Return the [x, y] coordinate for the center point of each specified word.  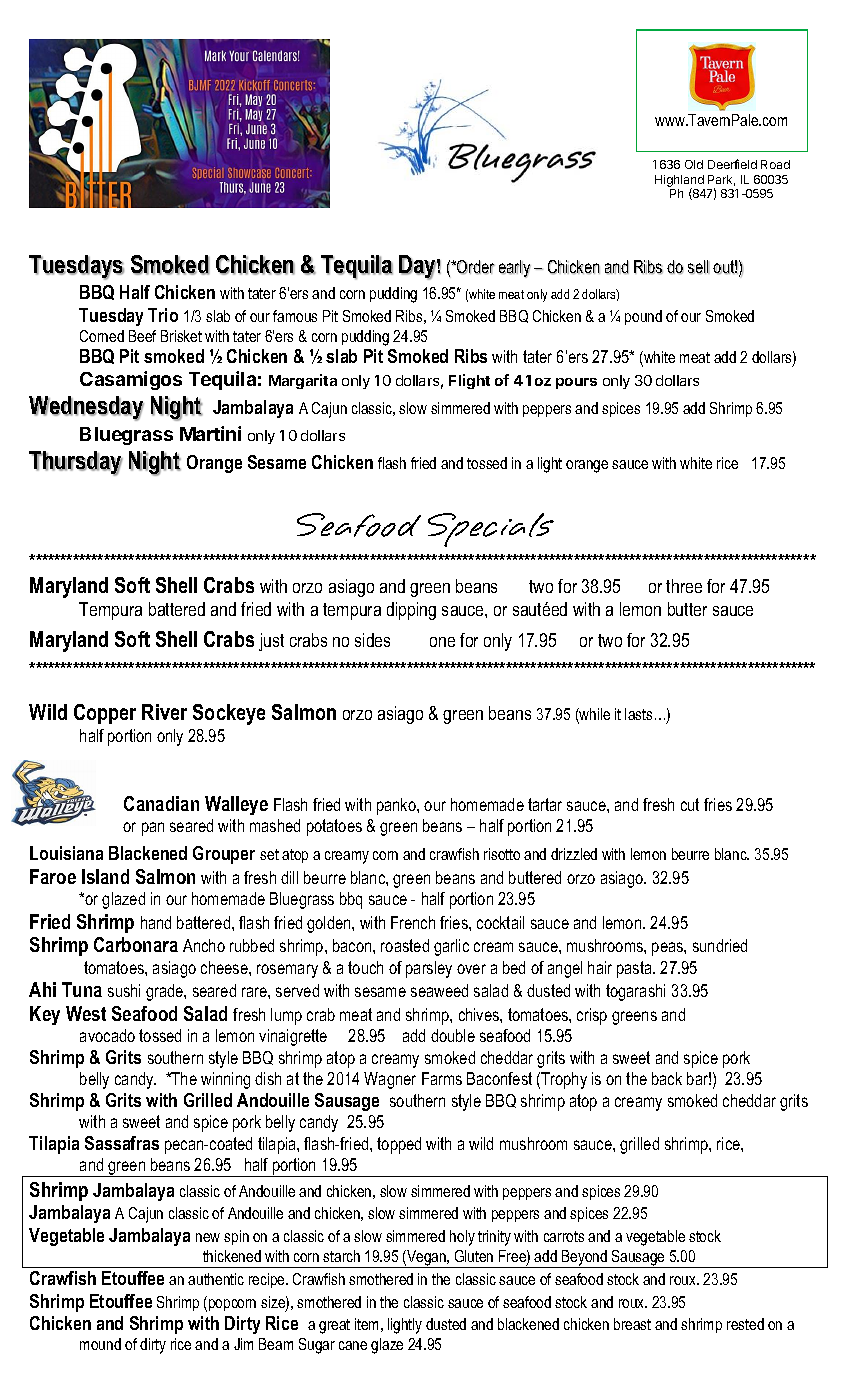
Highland [679, 182]
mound [100, 1344]
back [667, 1078]
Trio [163, 315]
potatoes [334, 827]
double [453, 1035]
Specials [491, 530]
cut [690, 804]
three [684, 586]
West [86, 1013]
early [515, 269]
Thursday [76, 463]
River [164, 712]
